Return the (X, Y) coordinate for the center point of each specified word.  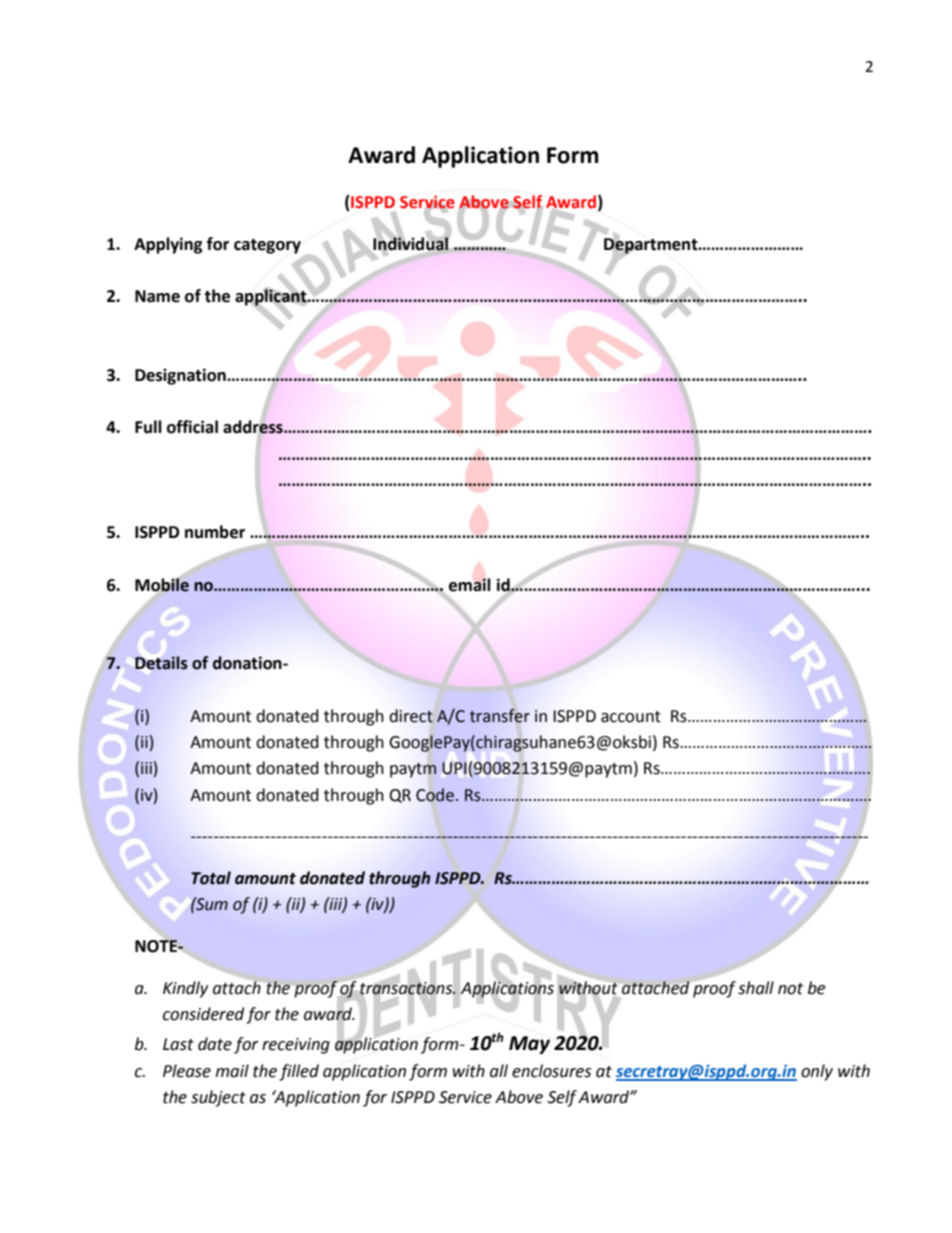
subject (218, 1098)
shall (756, 988)
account (631, 717)
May (529, 1045)
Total (211, 878)
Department (652, 245)
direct (411, 716)
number (215, 532)
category (267, 246)
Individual (411, 244)
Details (161, 663)
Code (435, 795)
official (192, 427)
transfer (500, 716)
